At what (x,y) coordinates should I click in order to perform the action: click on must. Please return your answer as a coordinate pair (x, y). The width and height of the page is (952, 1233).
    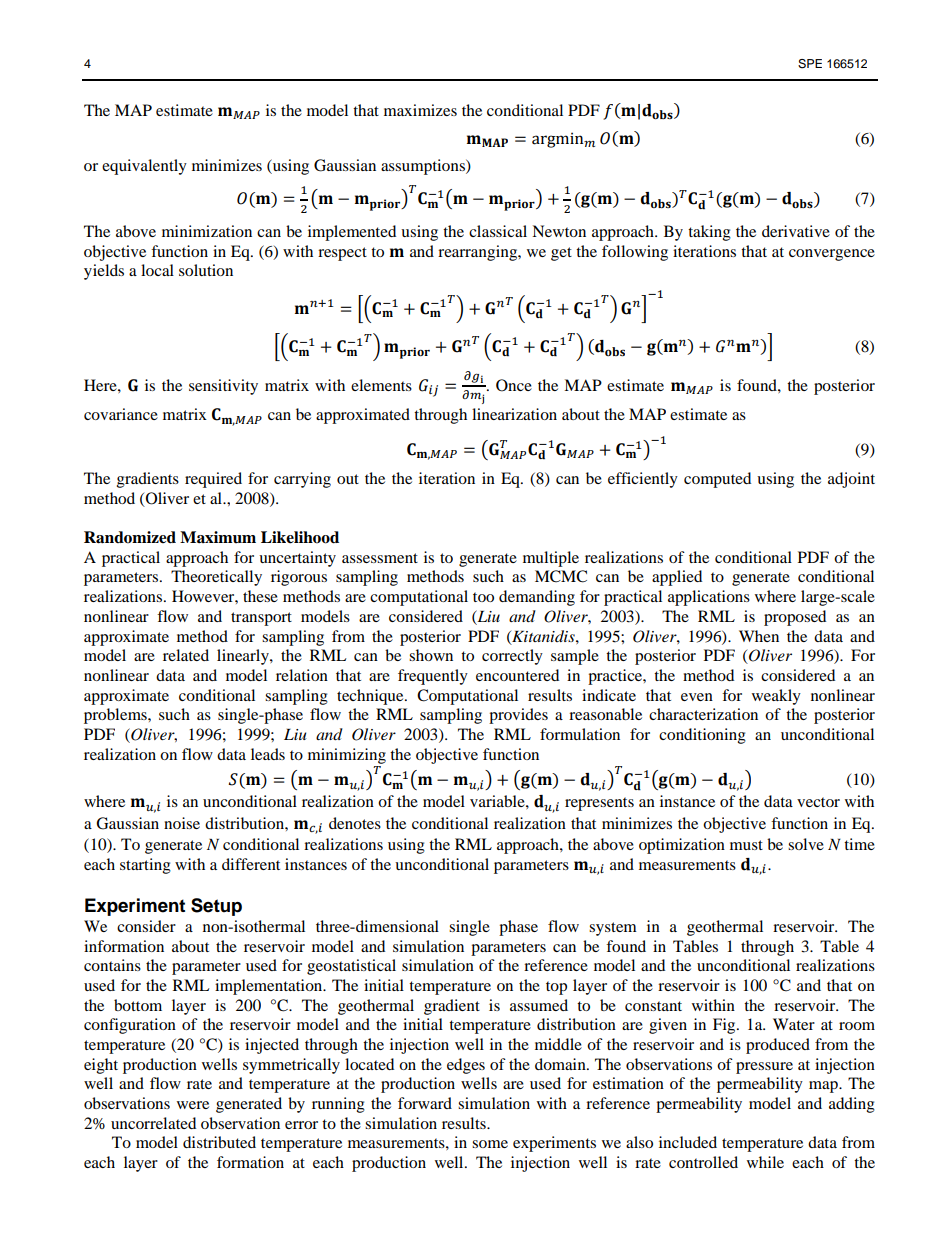
    Looking at the image, I should click on (746, 845).
